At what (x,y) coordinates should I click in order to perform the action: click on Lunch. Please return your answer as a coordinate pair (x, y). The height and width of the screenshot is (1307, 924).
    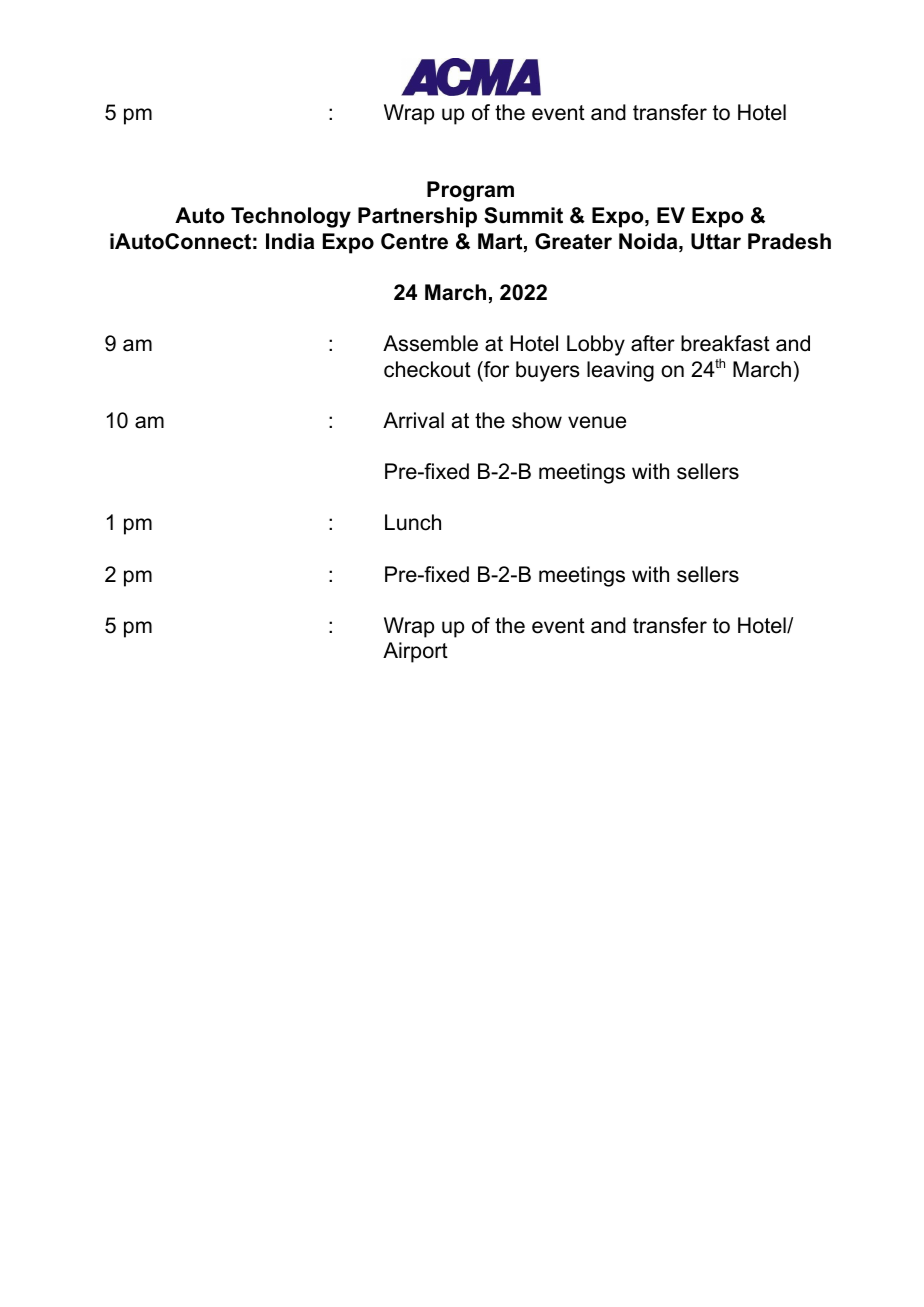
    Looking at the image, I should click on (413, 522).
